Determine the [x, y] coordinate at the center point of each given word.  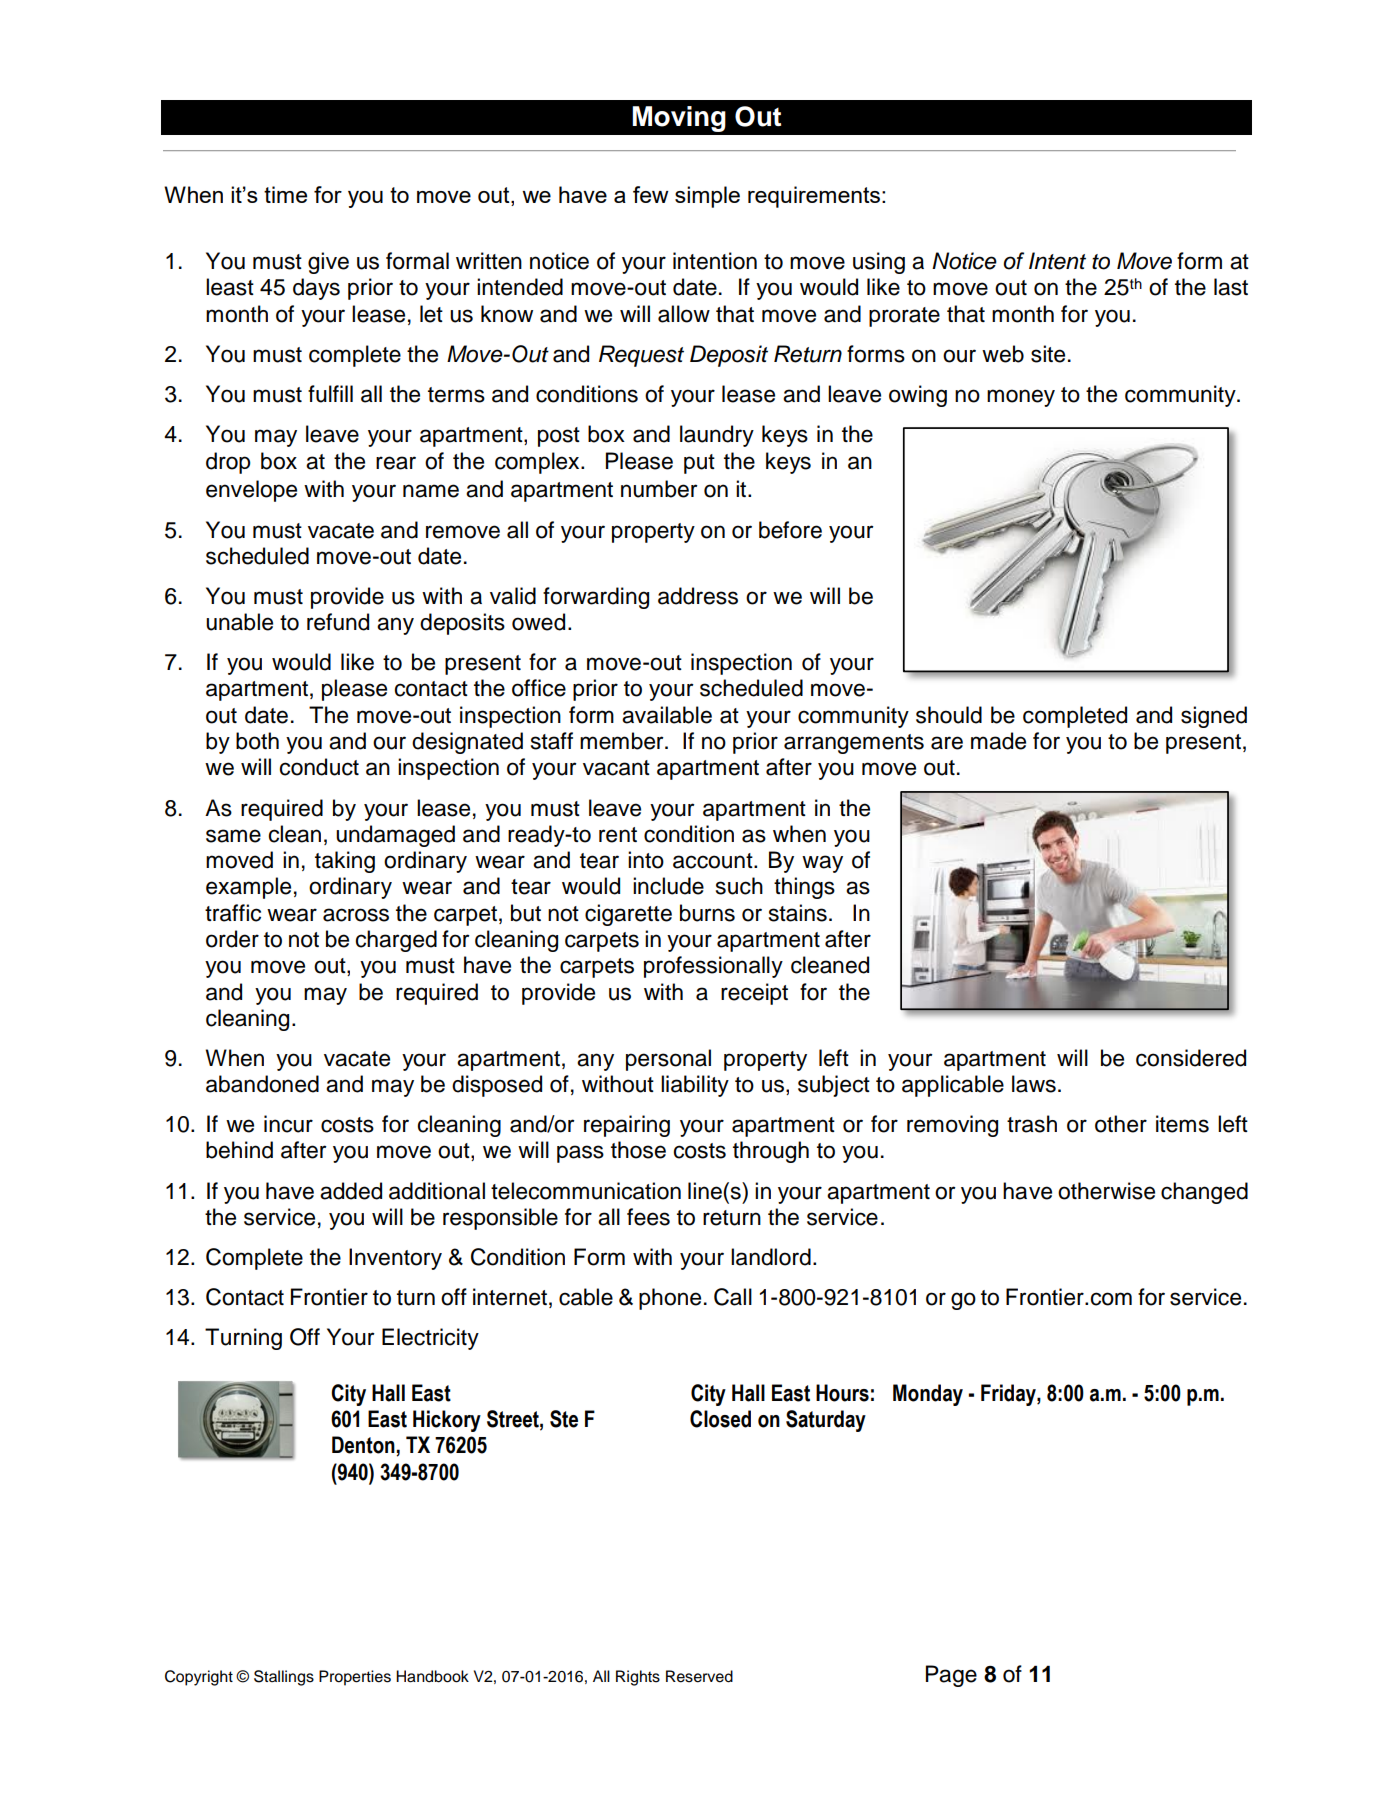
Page [951, 1676]
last [1231, 287]
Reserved [699, 1676]
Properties [355, 1678]
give [328, 263]
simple [707, 197]
